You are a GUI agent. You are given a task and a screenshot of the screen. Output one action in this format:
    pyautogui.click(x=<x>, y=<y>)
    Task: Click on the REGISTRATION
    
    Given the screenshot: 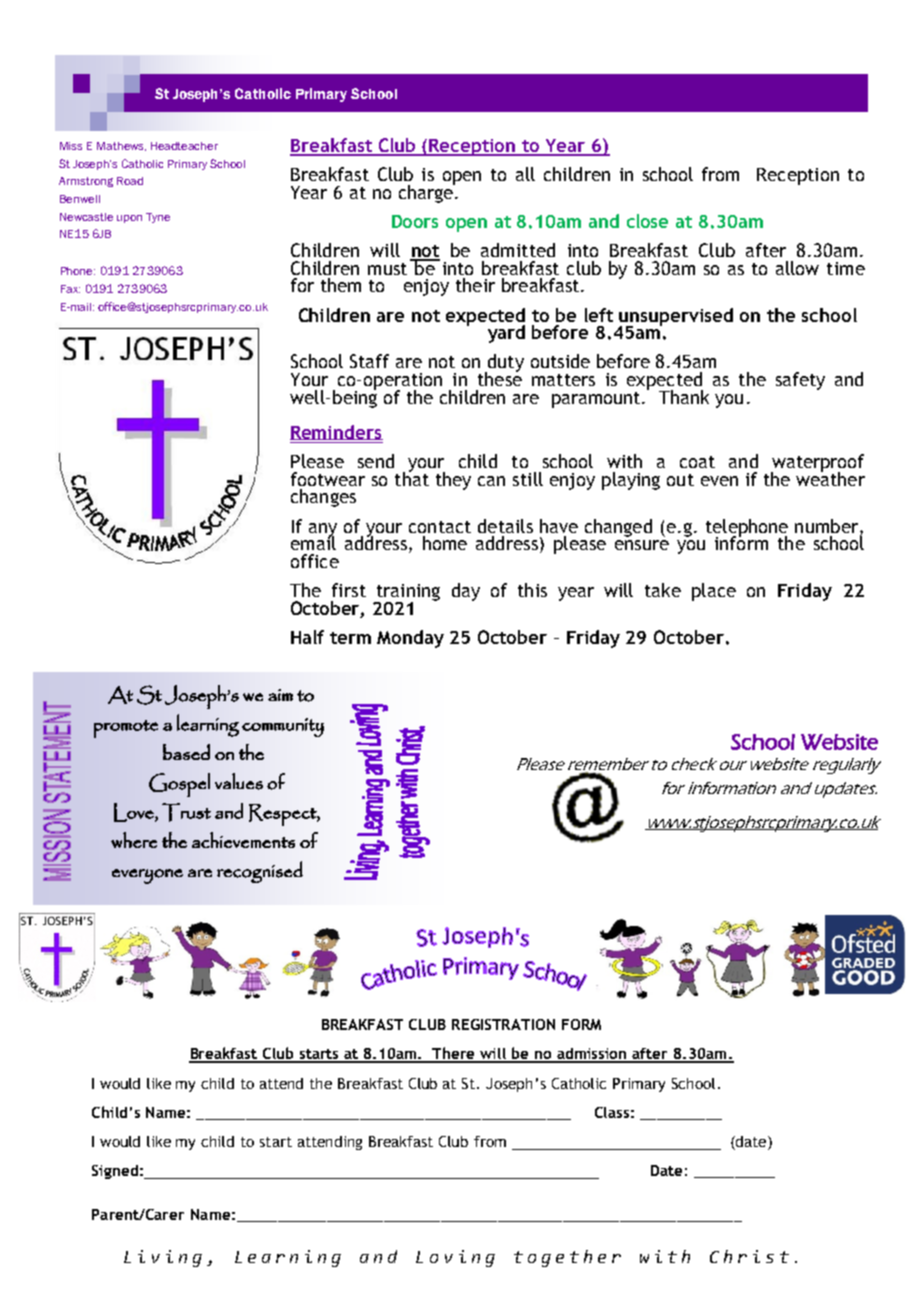 What is the action you would take?
    pyautogui.click(x=503, y=1024)
